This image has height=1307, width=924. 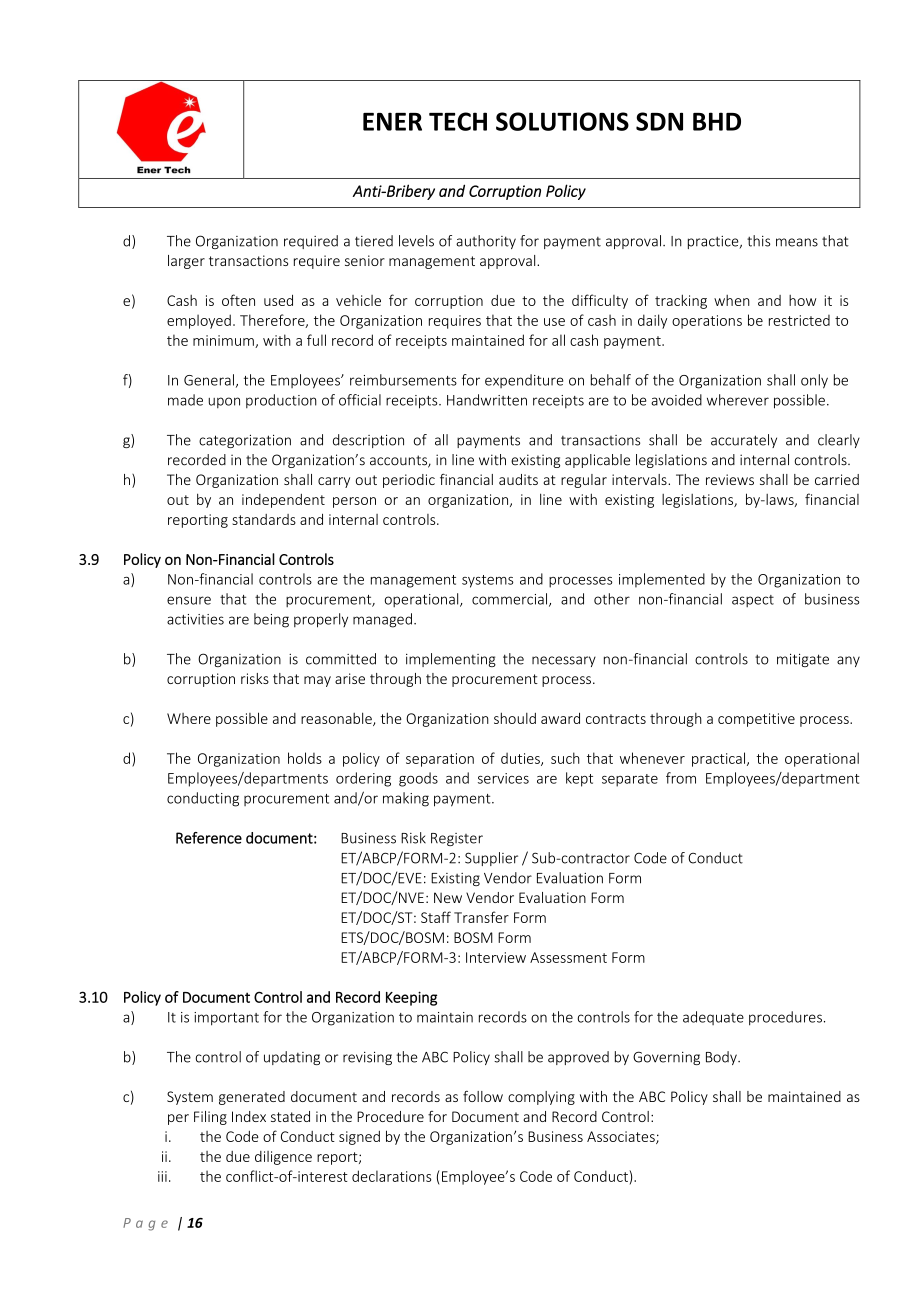 What do you see at coordinates (458, 121) in the image?
I see `TECH` at bounding box center [458, 121].
